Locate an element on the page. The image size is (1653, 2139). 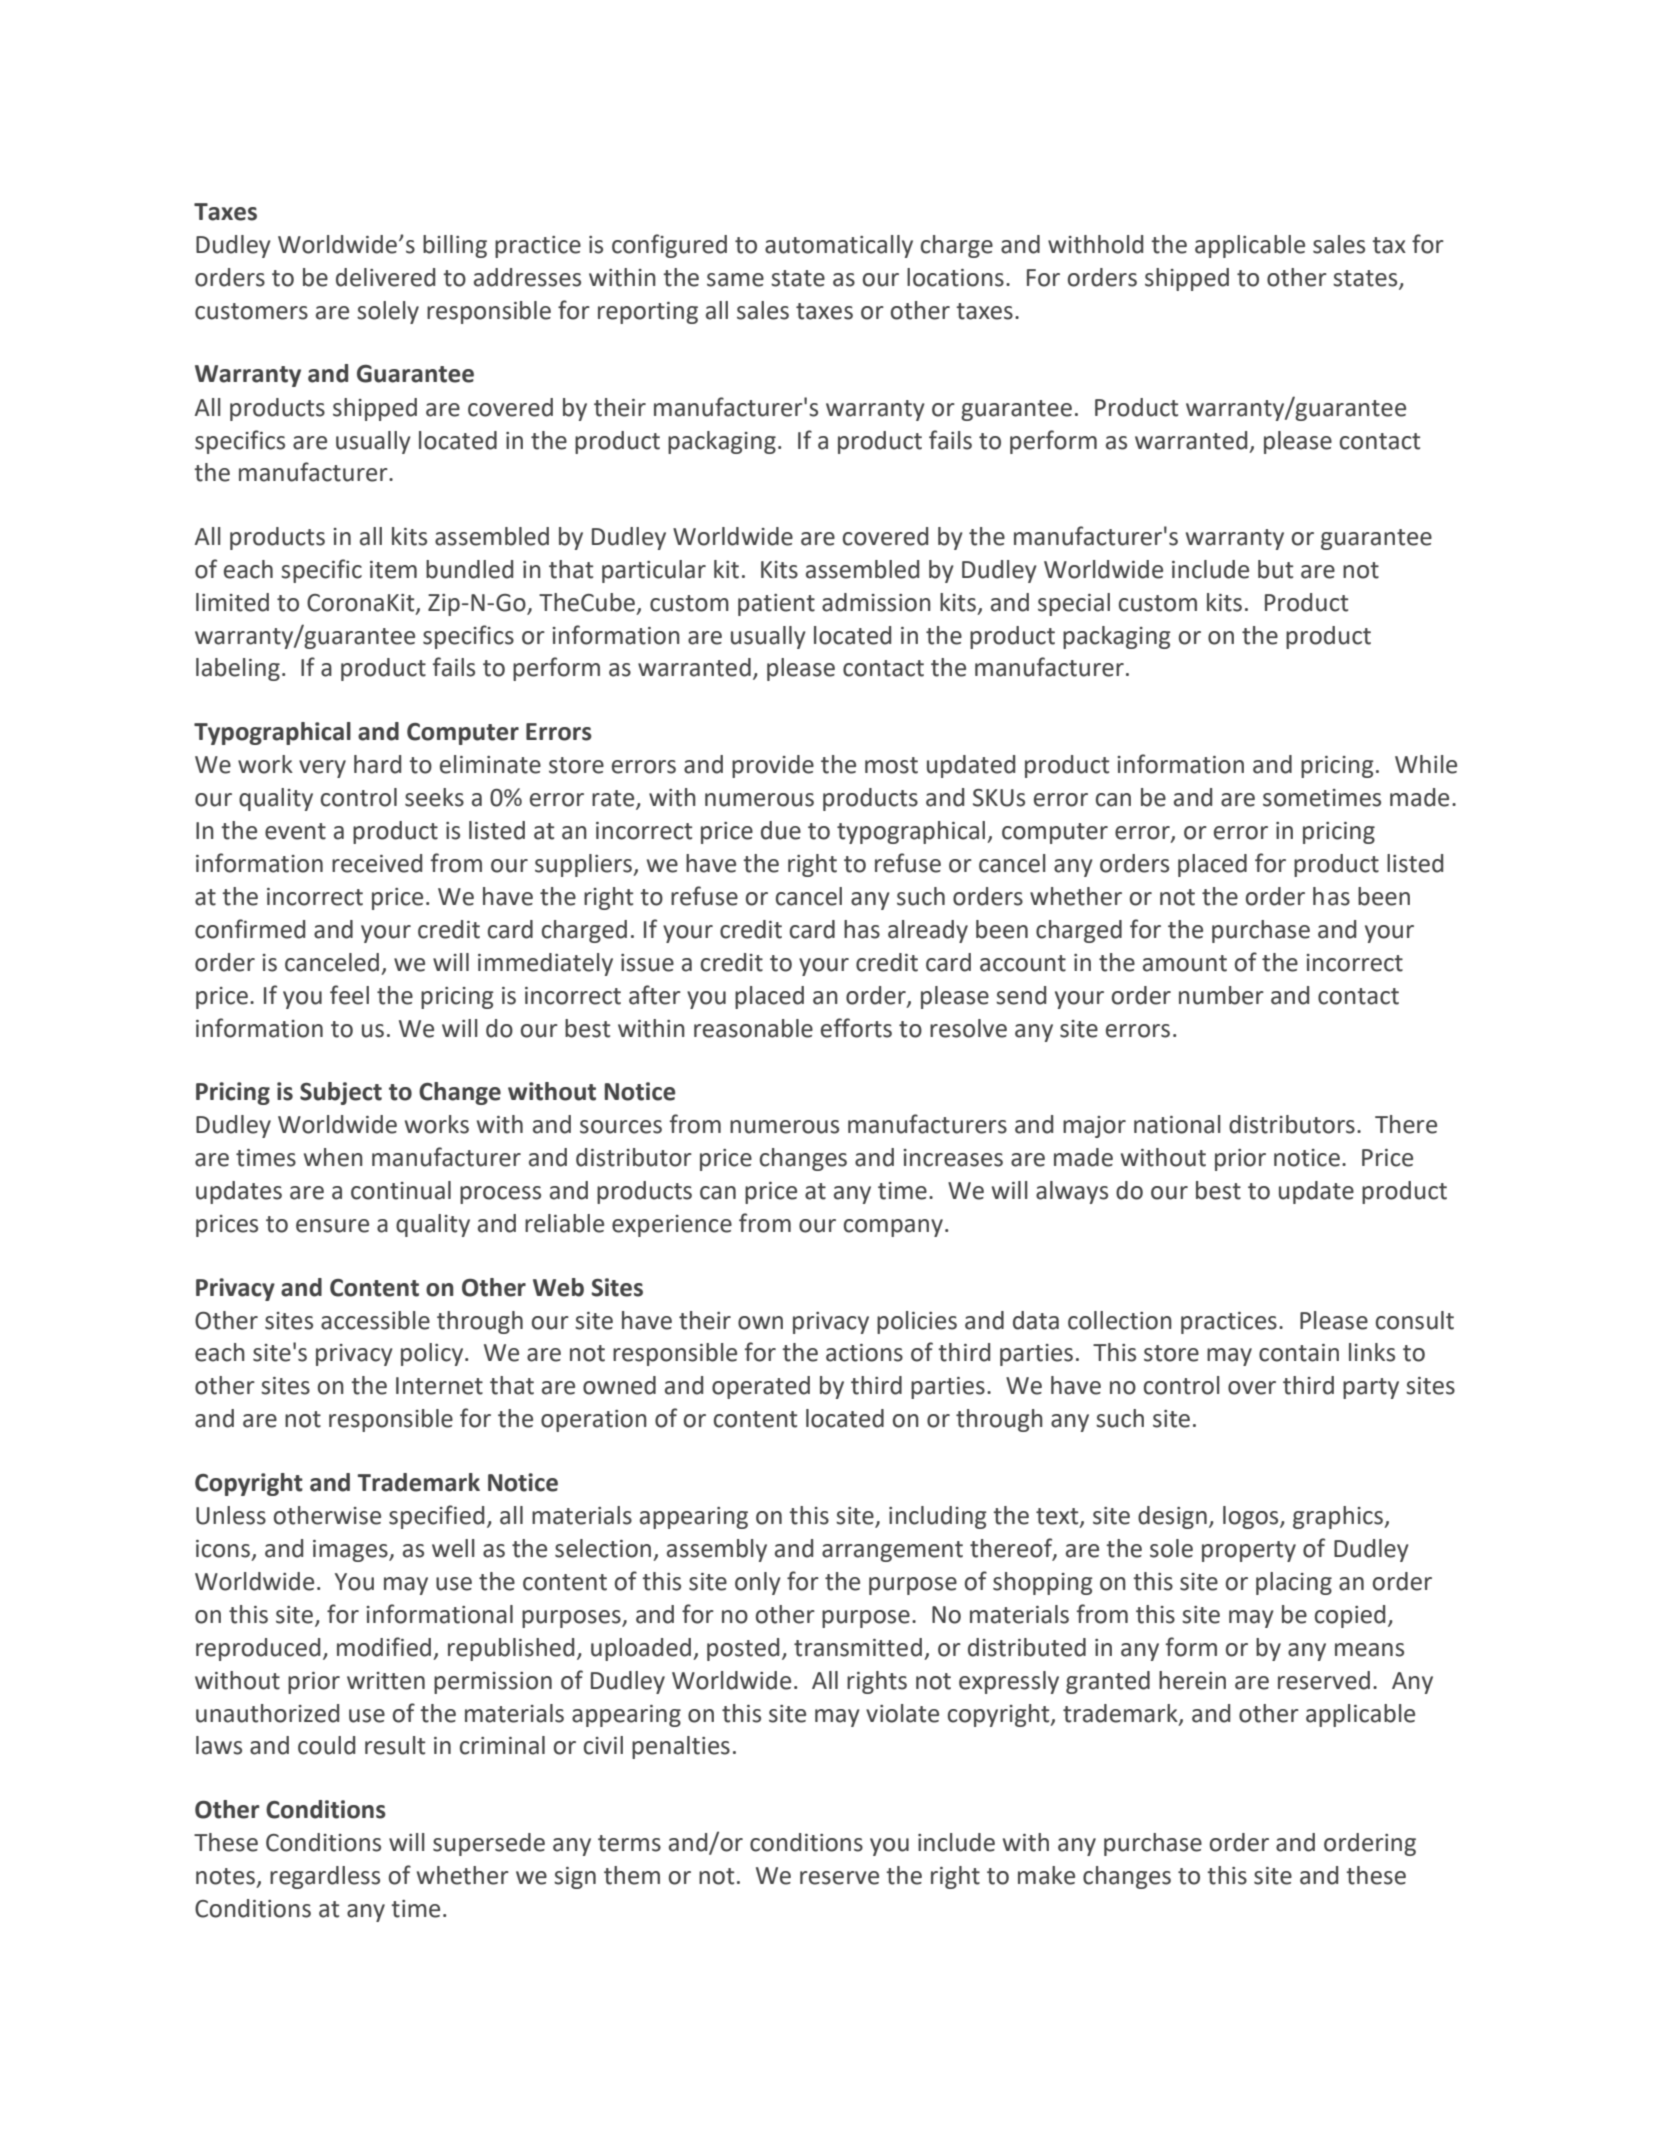
actions is located at coordinates (864, 1353).
